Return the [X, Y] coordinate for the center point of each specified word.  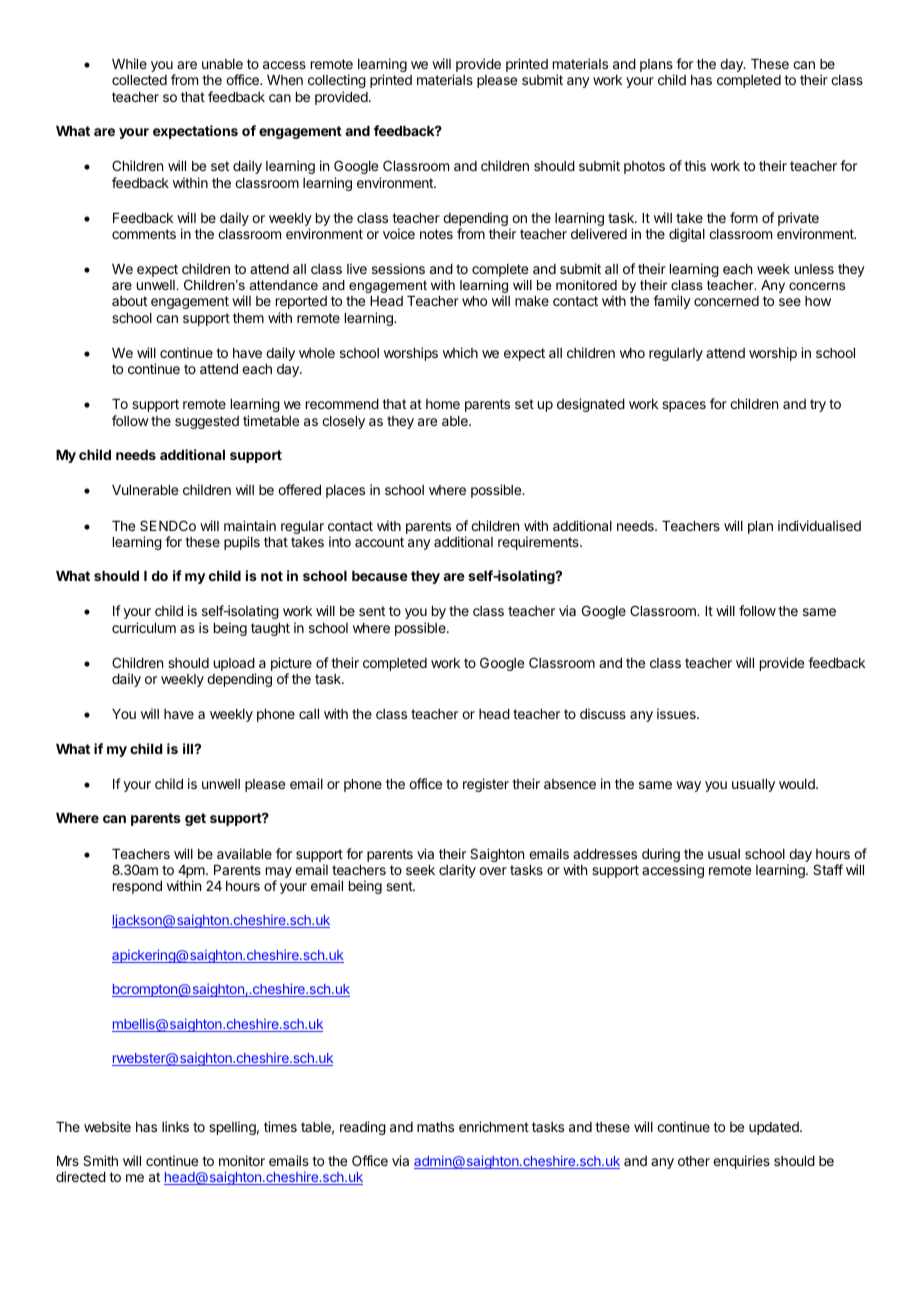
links [175, 1126]
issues [677, 713]
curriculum [144, 627]
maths [435, 1127]
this [695, 165]
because [380, 576]
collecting [337, 81]
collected [139, 80]
